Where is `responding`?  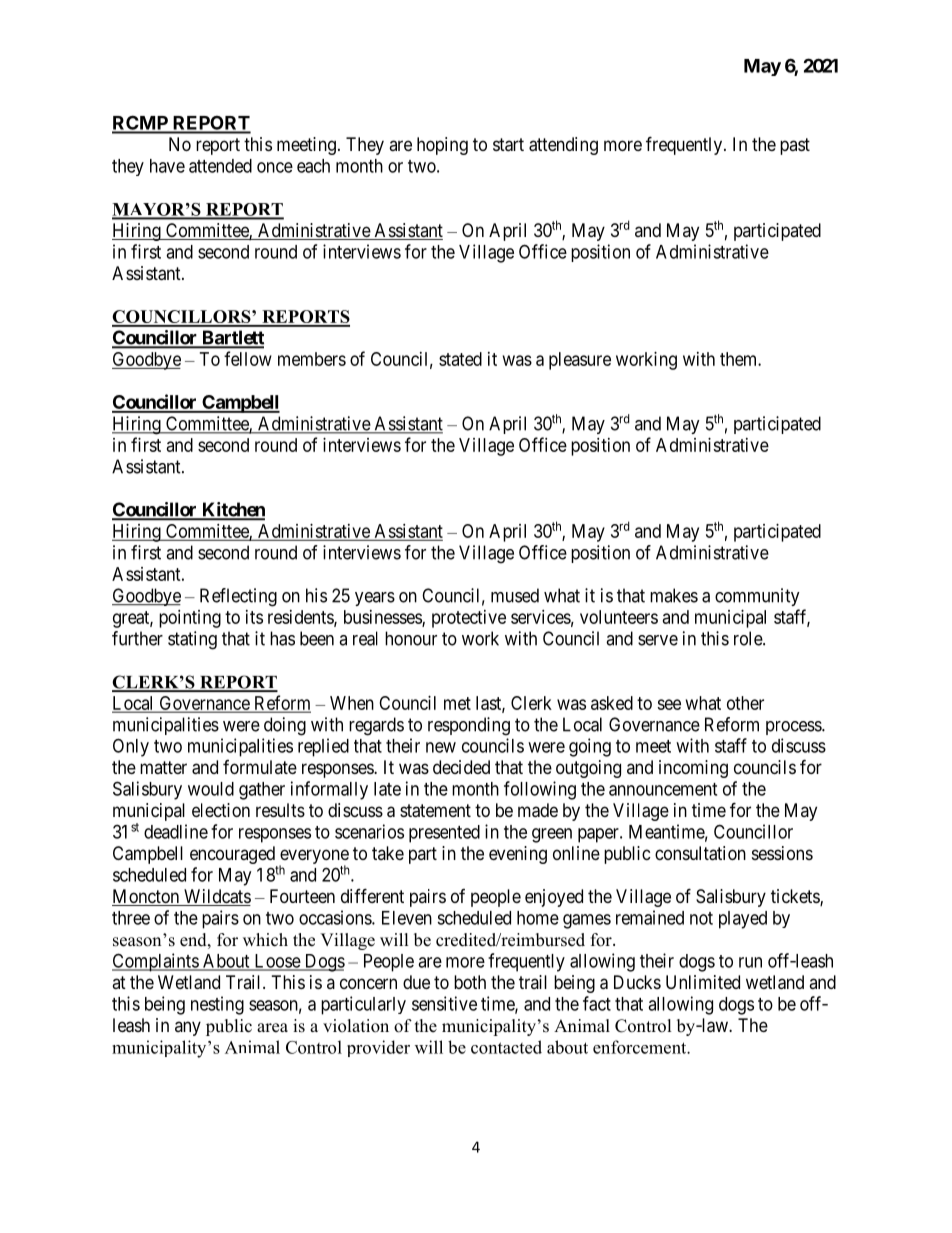 responding is located at coordinates (469, 726).
